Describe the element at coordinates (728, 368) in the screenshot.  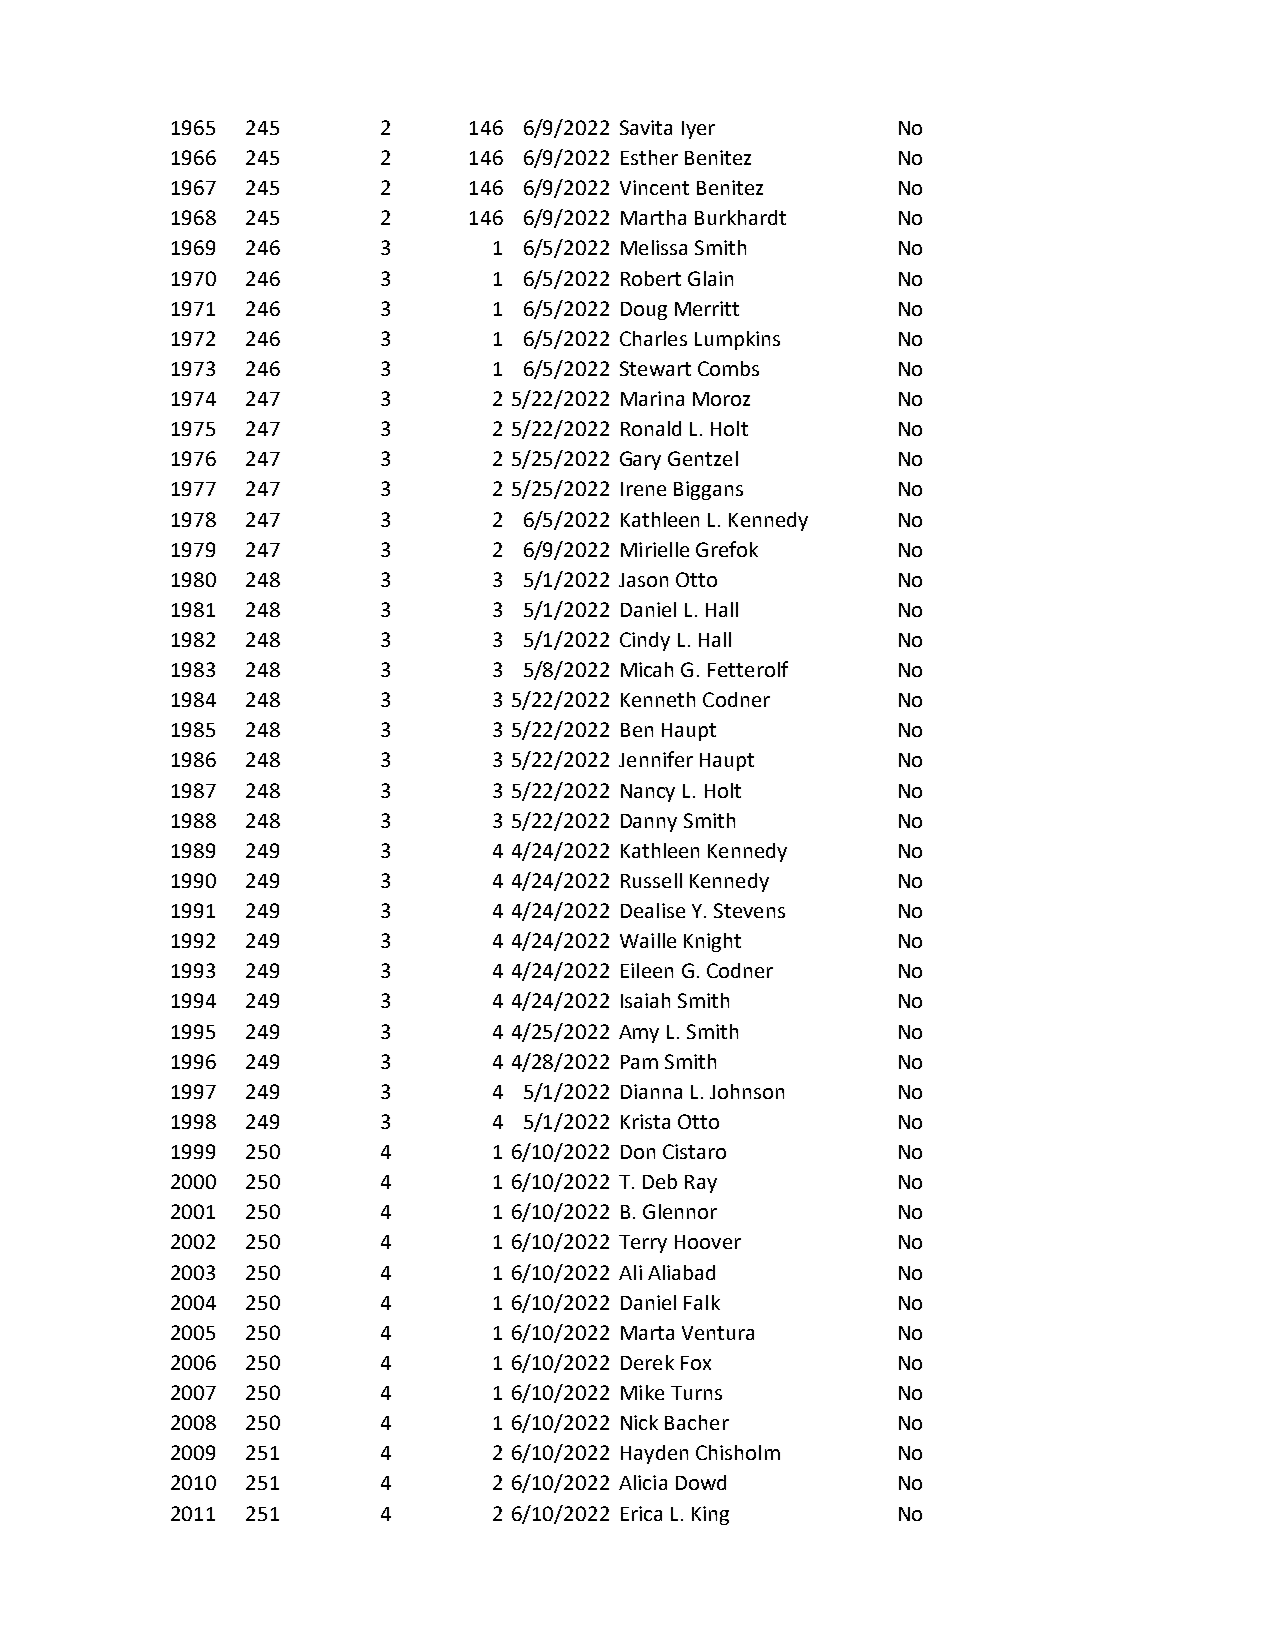
I see `Combs` at that location.
